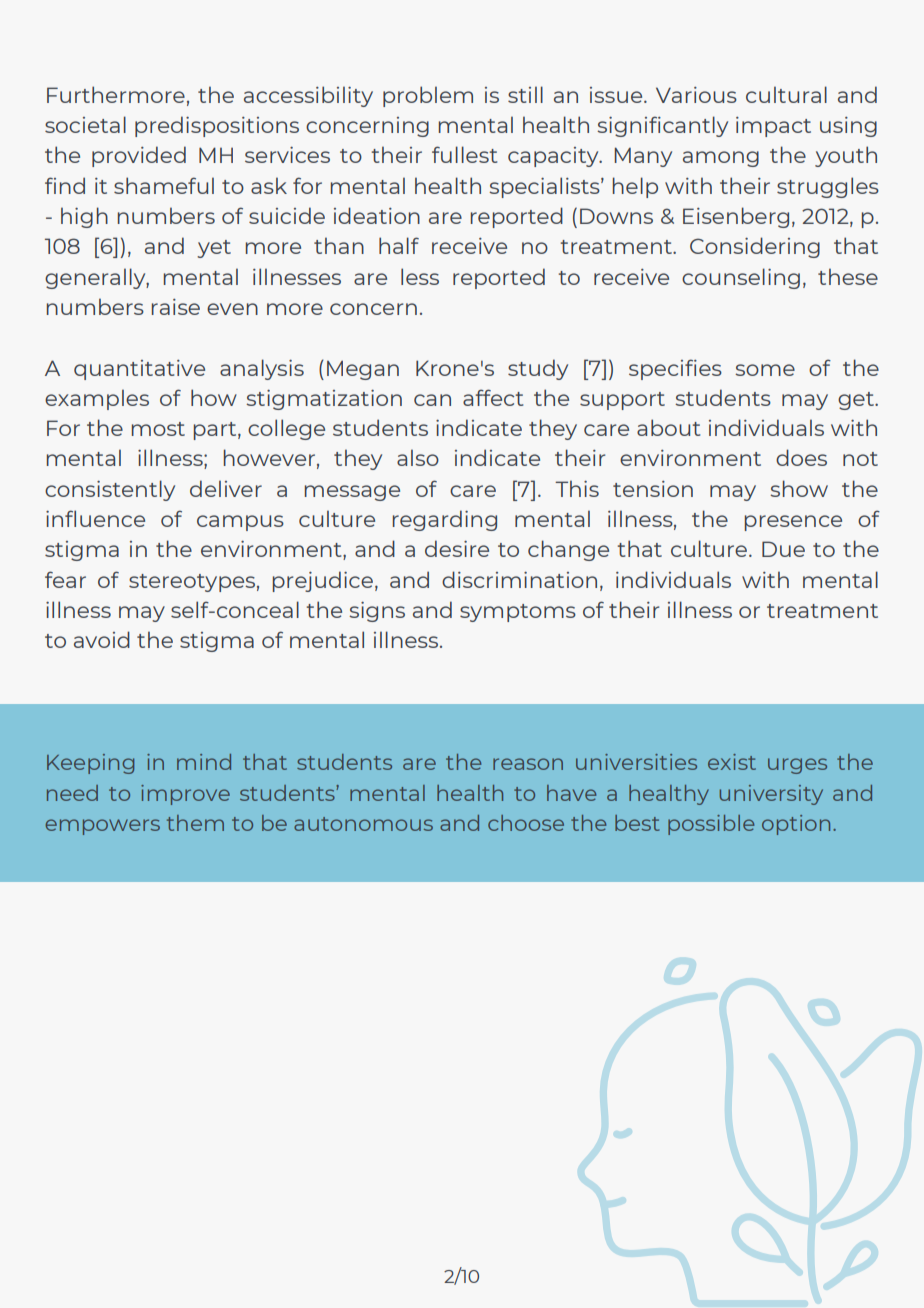 Image resolution: width=924 pixels, height=1308 pixels. What do you see at coordinates (801, 457) in the page?
I see `does` at bounding box center [801, 457].
